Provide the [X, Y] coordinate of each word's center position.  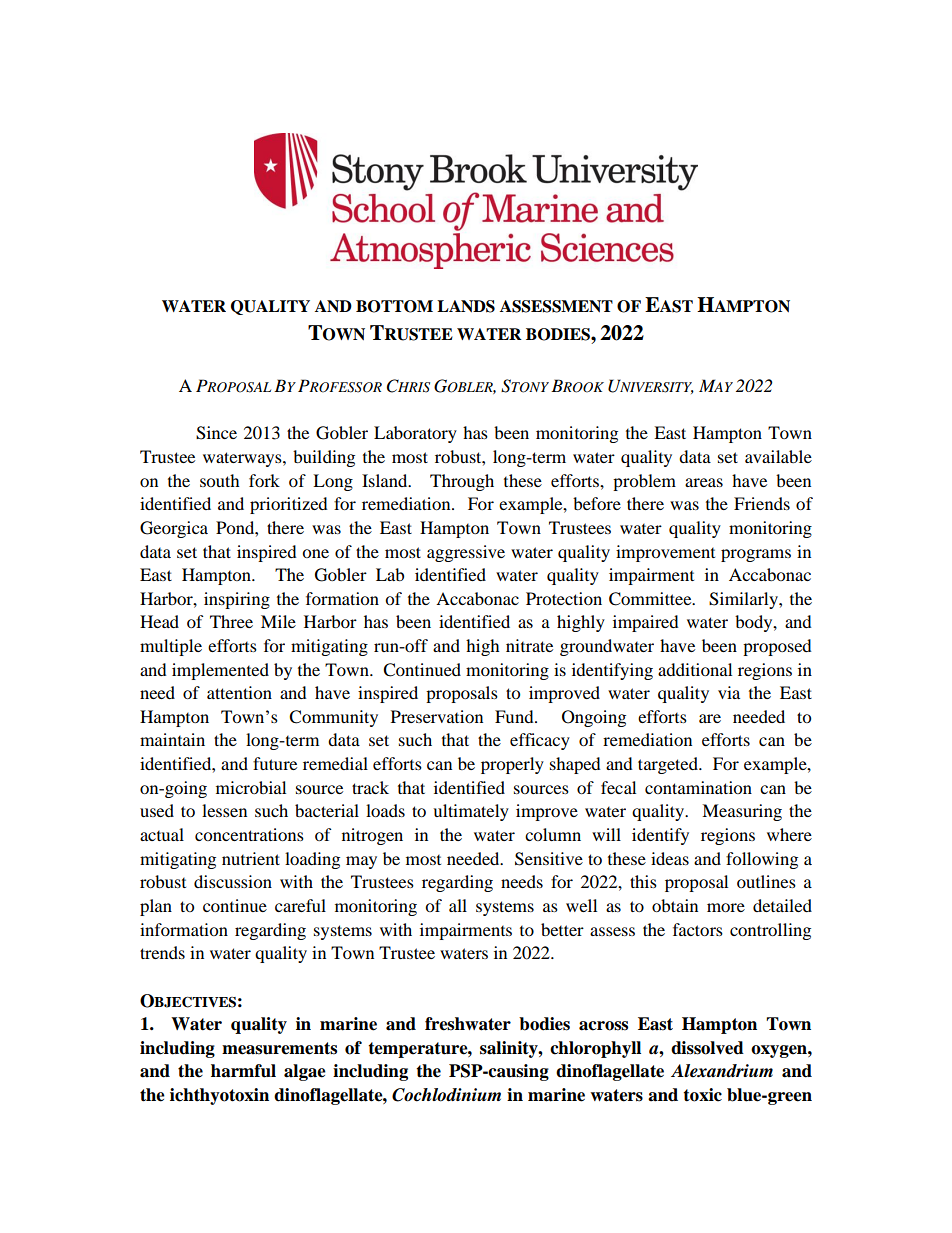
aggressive [466, 553]
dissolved [707, 1048]
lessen [224, 810]
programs [756, 555]
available [778, 456]
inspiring [237, 600]
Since [216, 433]
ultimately [471, 812]
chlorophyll [595, 1049]
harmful [243, 1071]
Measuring [742, 812]
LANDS [466, 306]
